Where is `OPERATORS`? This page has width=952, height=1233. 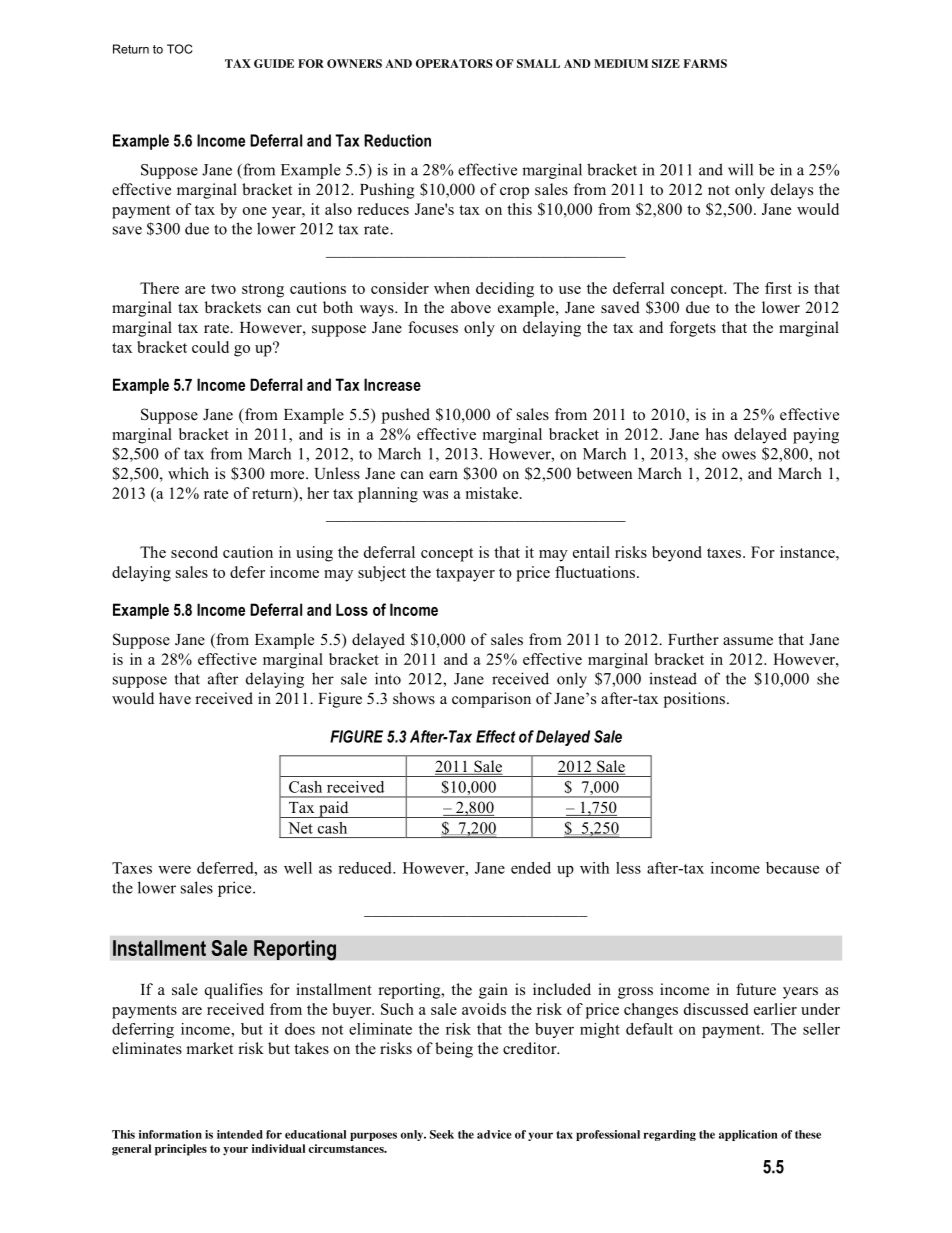 OPERATORS is located at coordinates (454, 63).
